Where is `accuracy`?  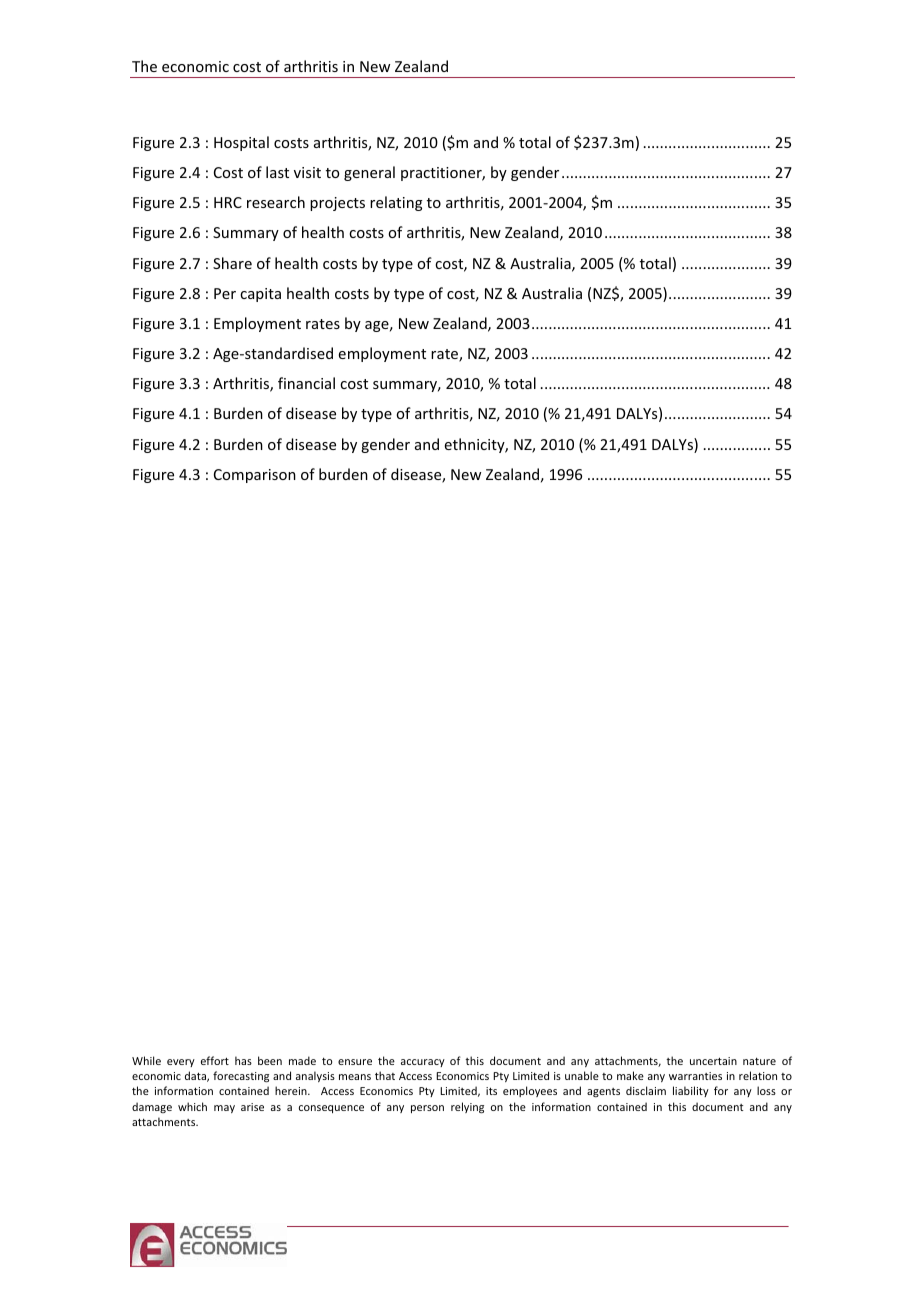 accuracy is located at coordinates (423, 1063).
